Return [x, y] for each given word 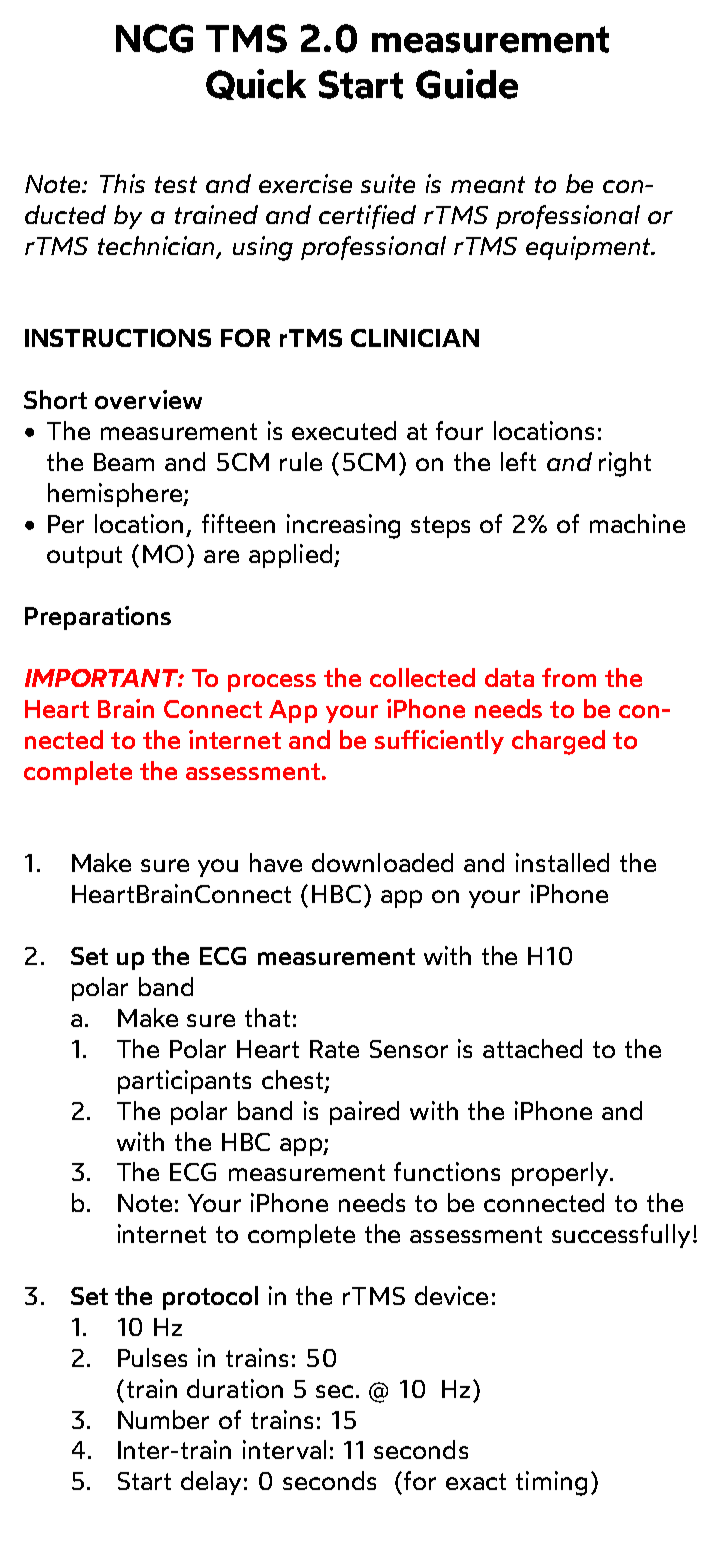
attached [532, 1048]
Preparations [98, 618]
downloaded [382, 862]
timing [551, 1483]
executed [344, 430]
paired [364, 1113]
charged [558, 742]
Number [163, 1419]
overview [148, 399]
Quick [256, 84]
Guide [467, 84]
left [518, 461]
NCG [154, 38]
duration [235, 1388]
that [267, 1017]
